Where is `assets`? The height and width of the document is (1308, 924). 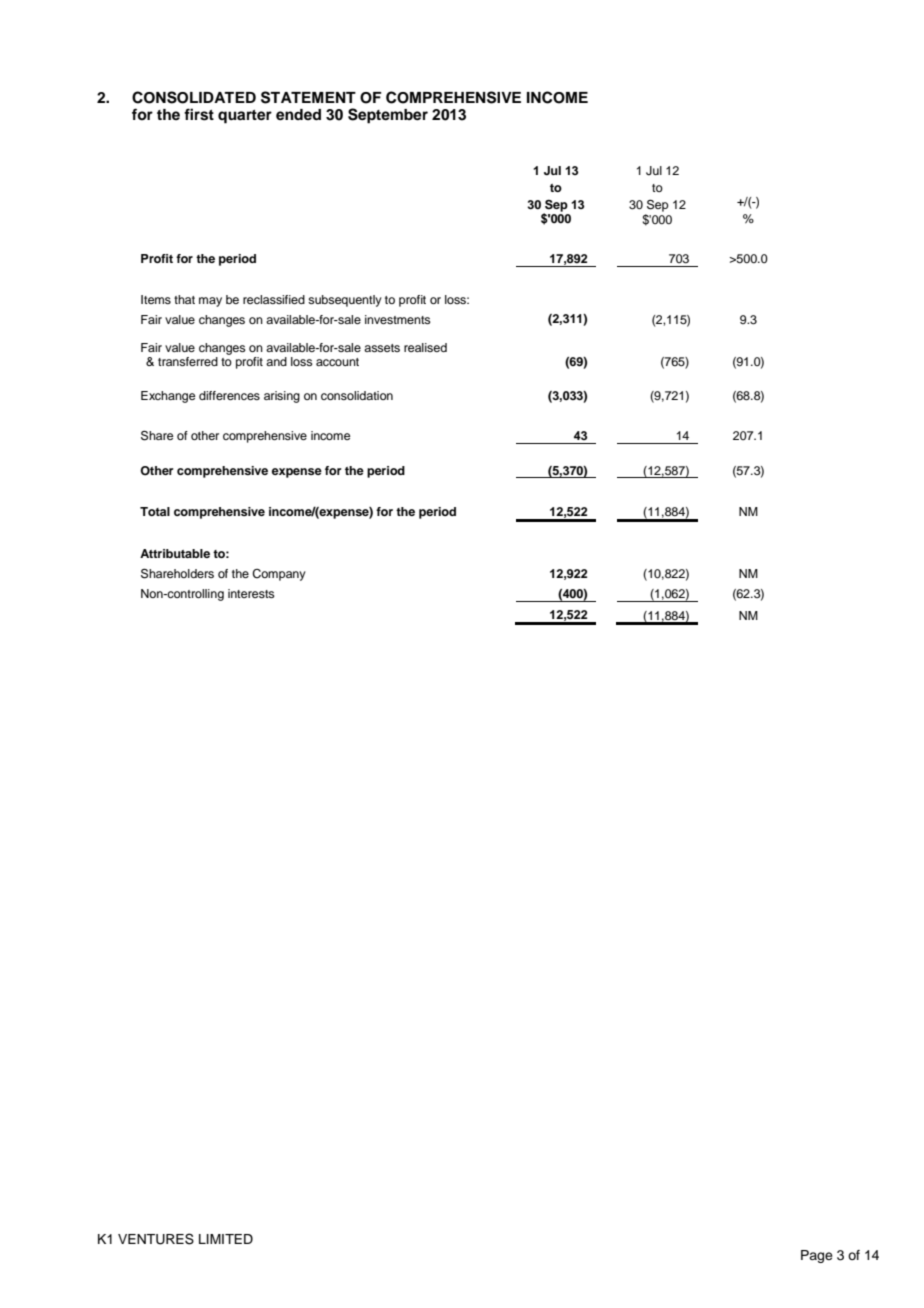 assets is located at coordinates (382, 348).
